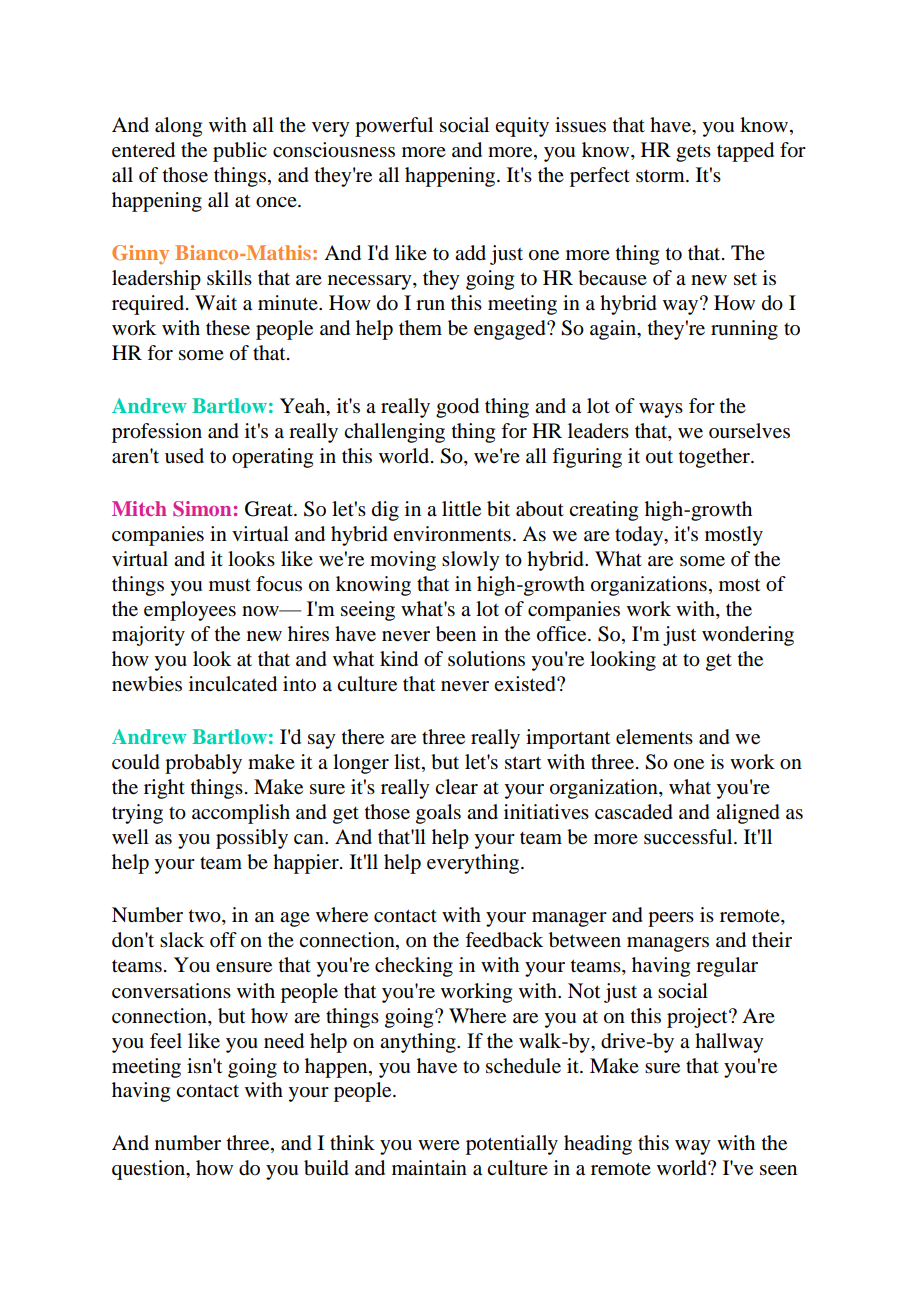  I want to click on build, so click(326, 1168).
